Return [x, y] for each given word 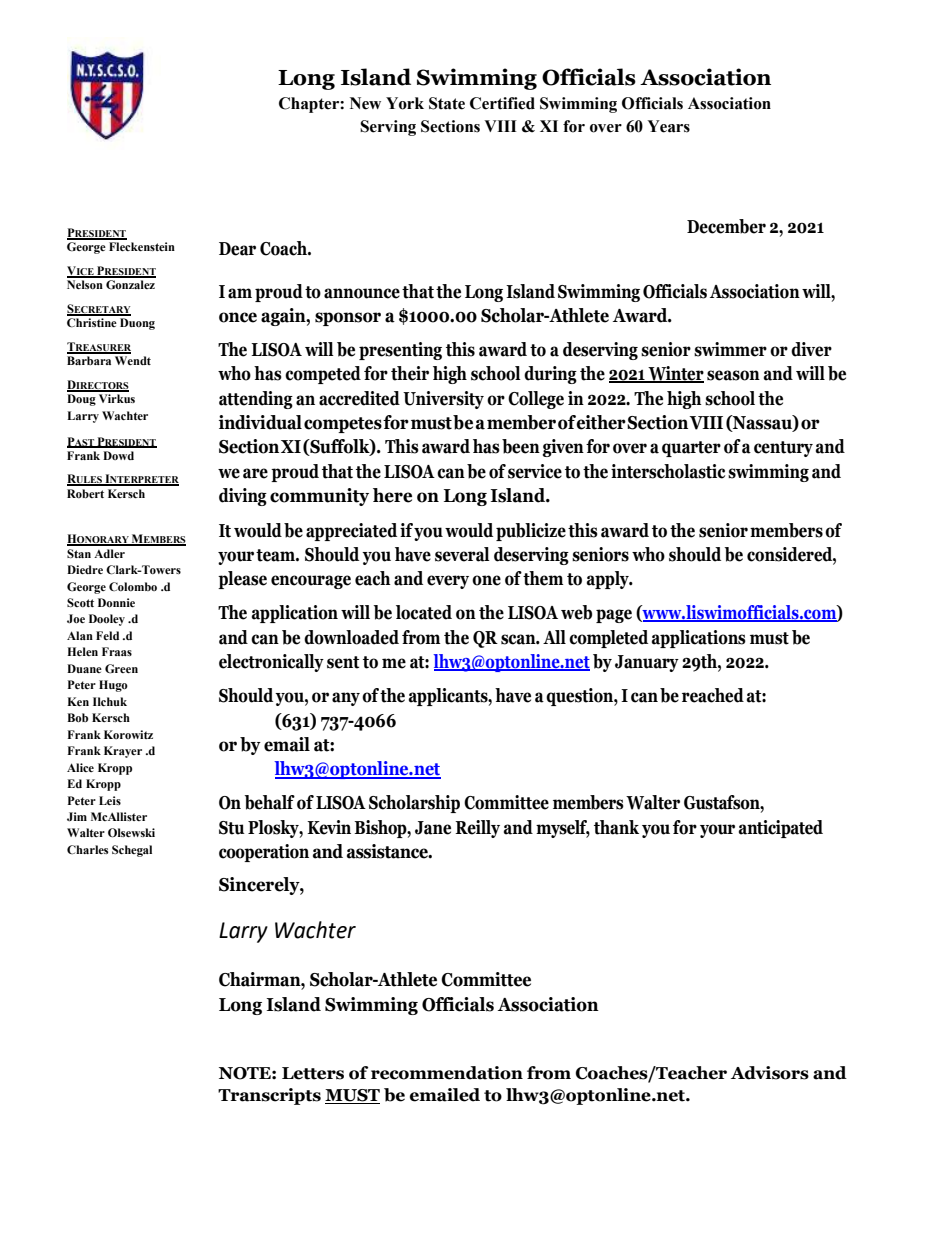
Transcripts [269, 1096]
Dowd [118, 455]
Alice [80, 767]
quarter [691, 449]
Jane [433, 828]
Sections [450, 126]
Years [668, 126]
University [443, 400]
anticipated [781, 829]
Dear [237, 249]
